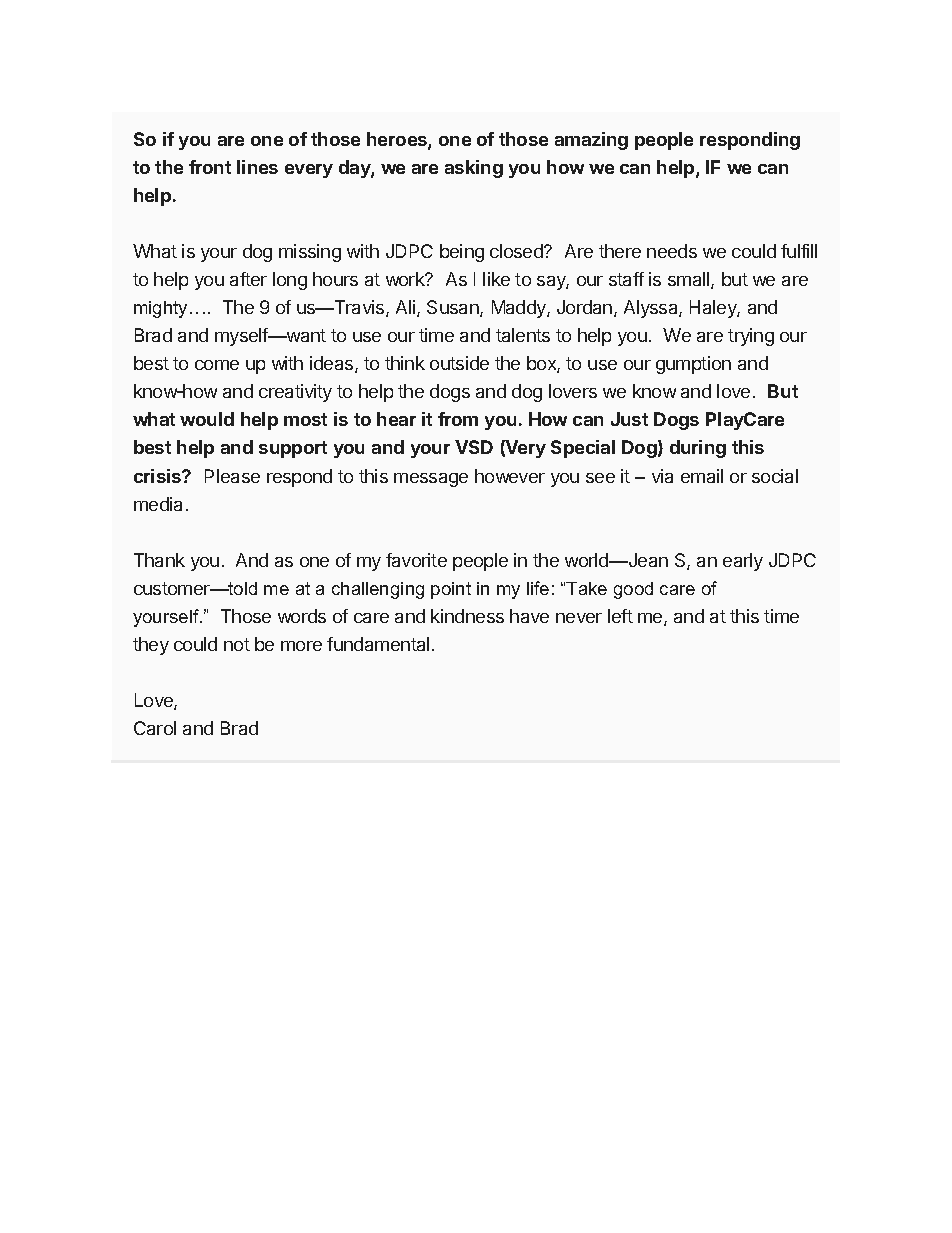  What do you see at coordinates (591, 141) in the screenshot?
I see `amazing` at bounding box center [591, 141].
